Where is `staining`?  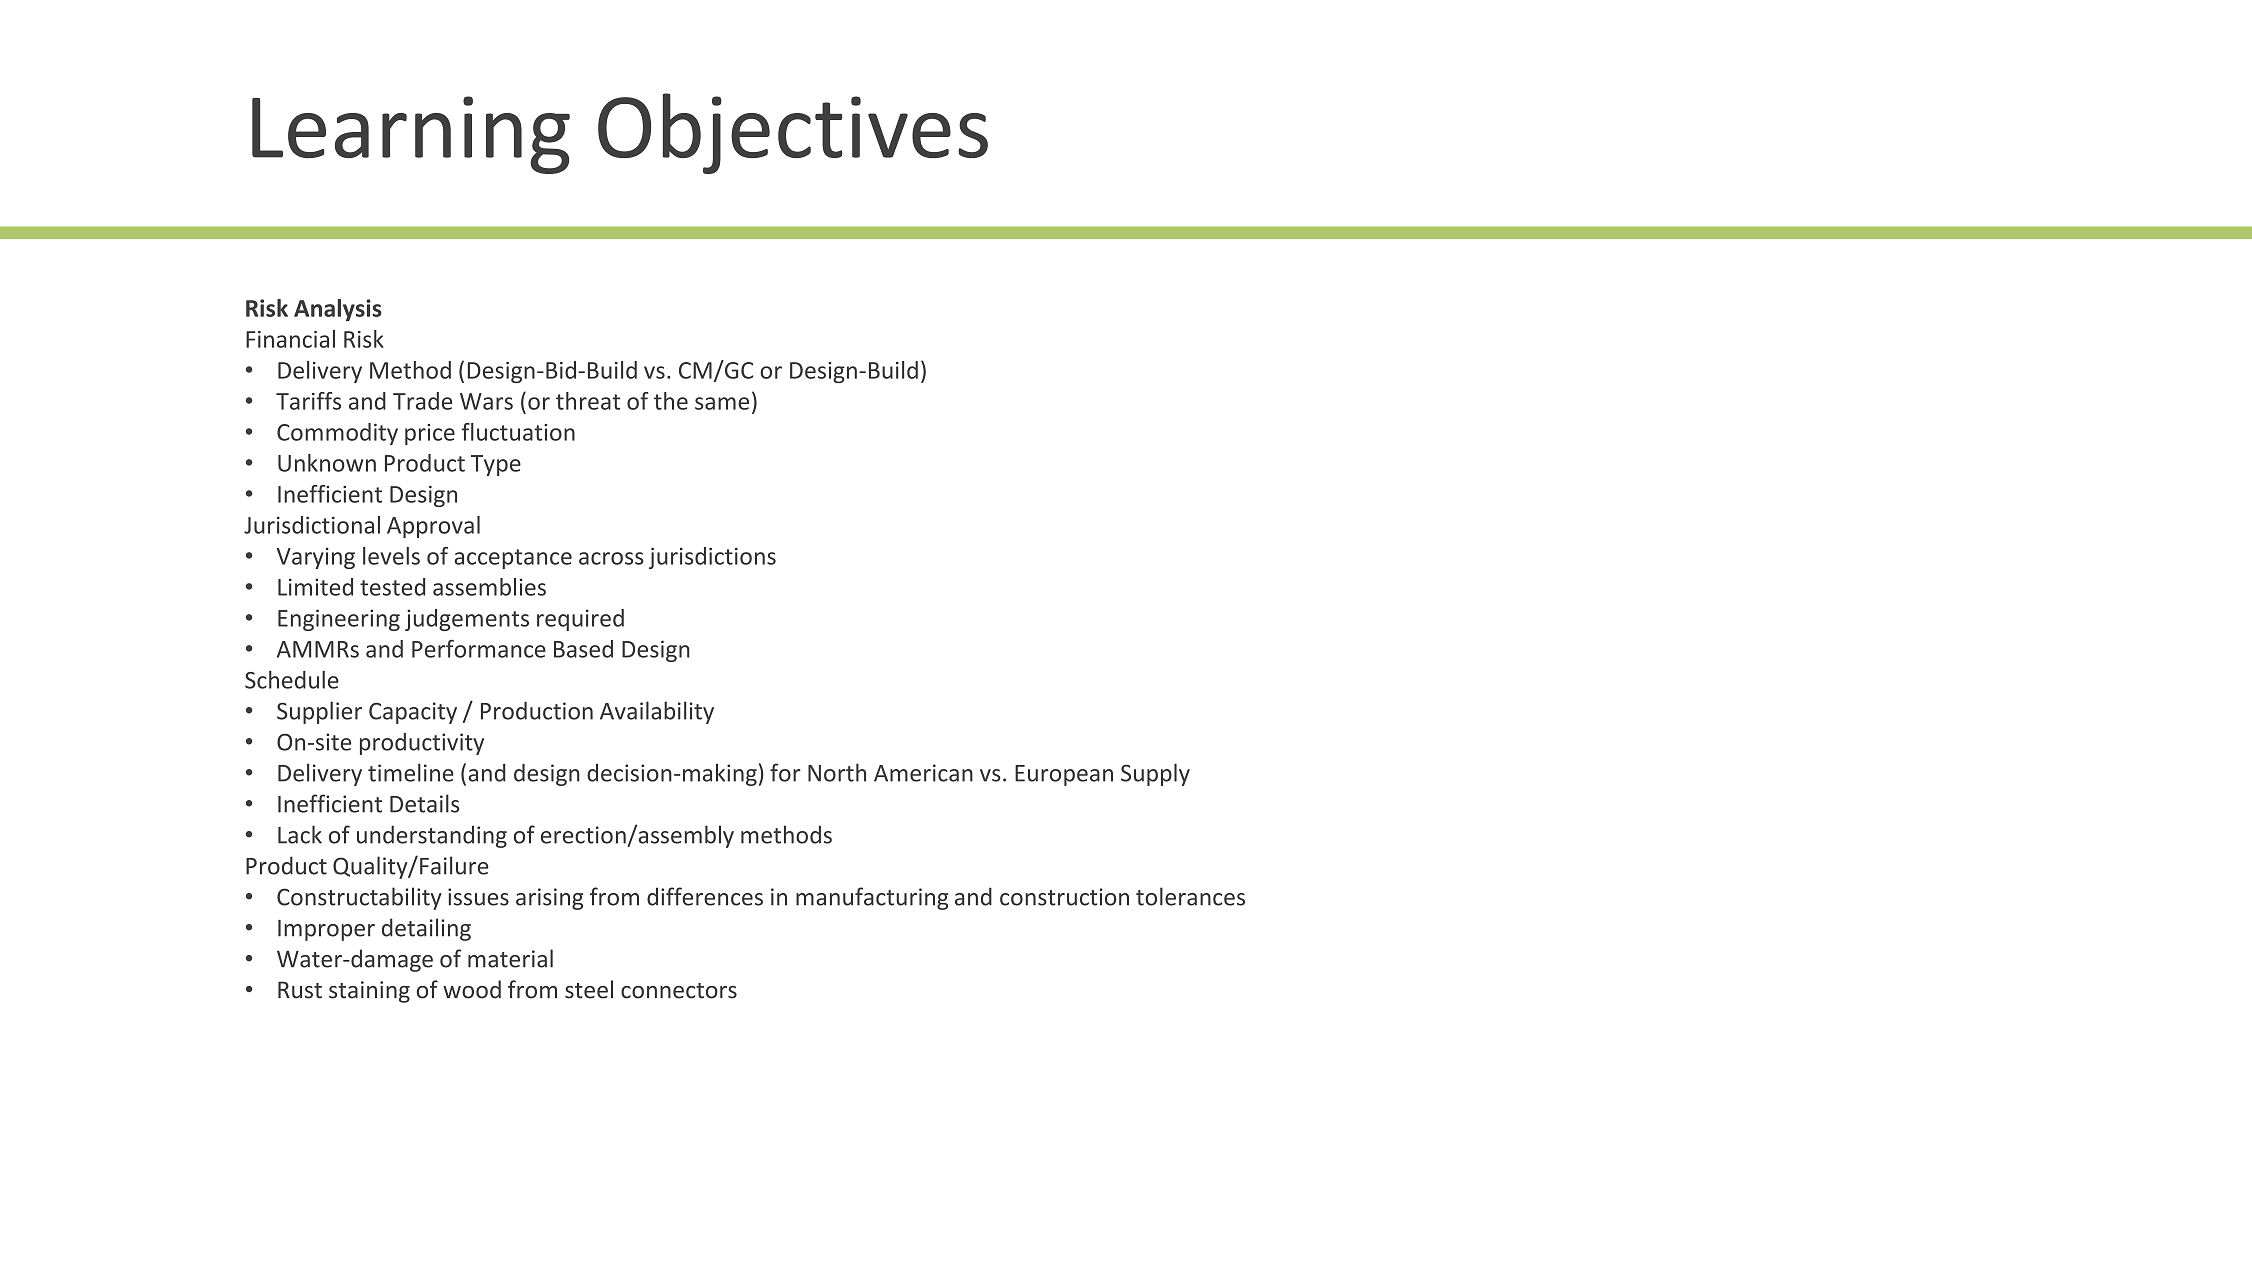 staining is located at coordinates (369, 992).
